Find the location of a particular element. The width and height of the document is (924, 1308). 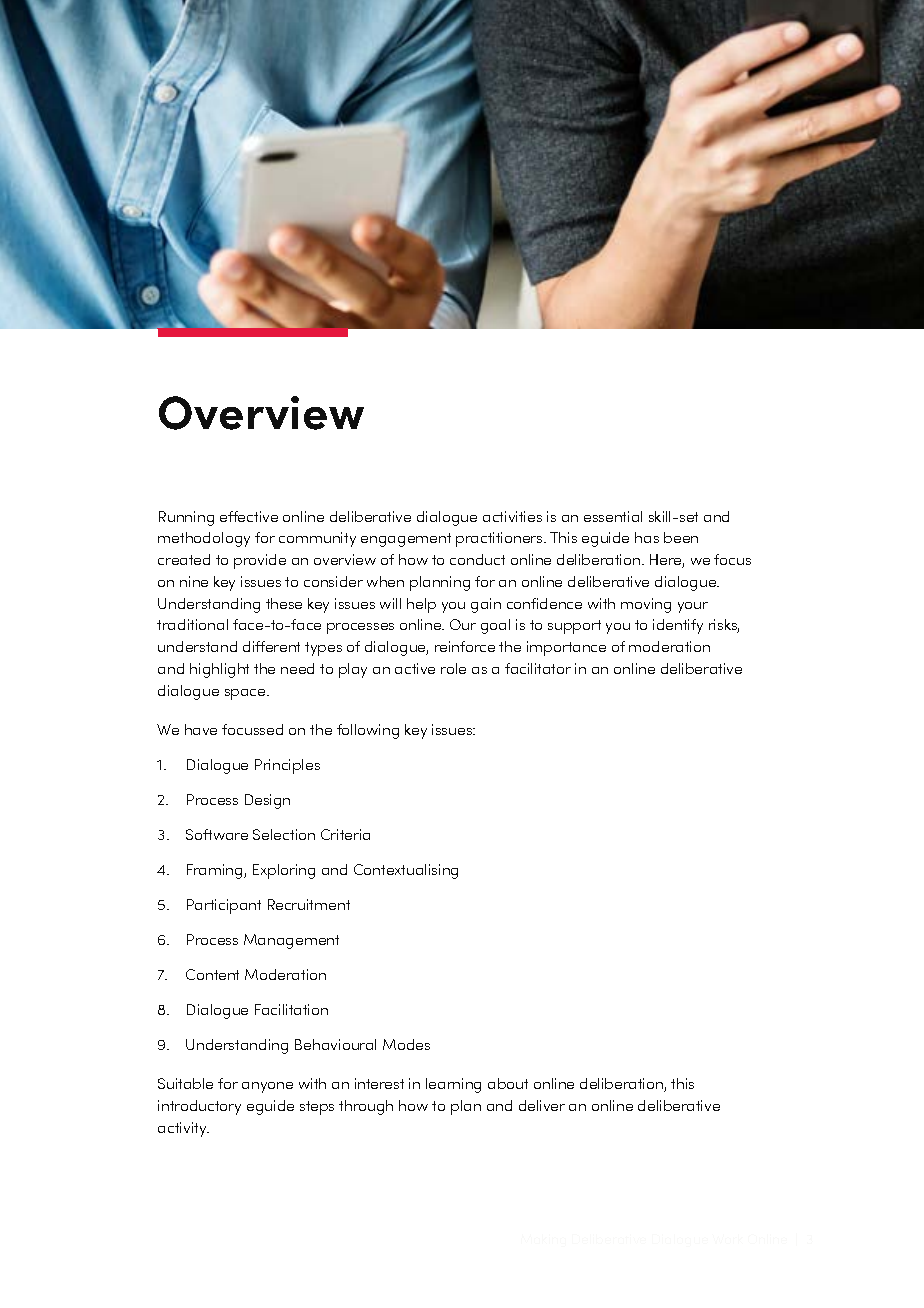

Criteria is located at coordinates (345, 834).
